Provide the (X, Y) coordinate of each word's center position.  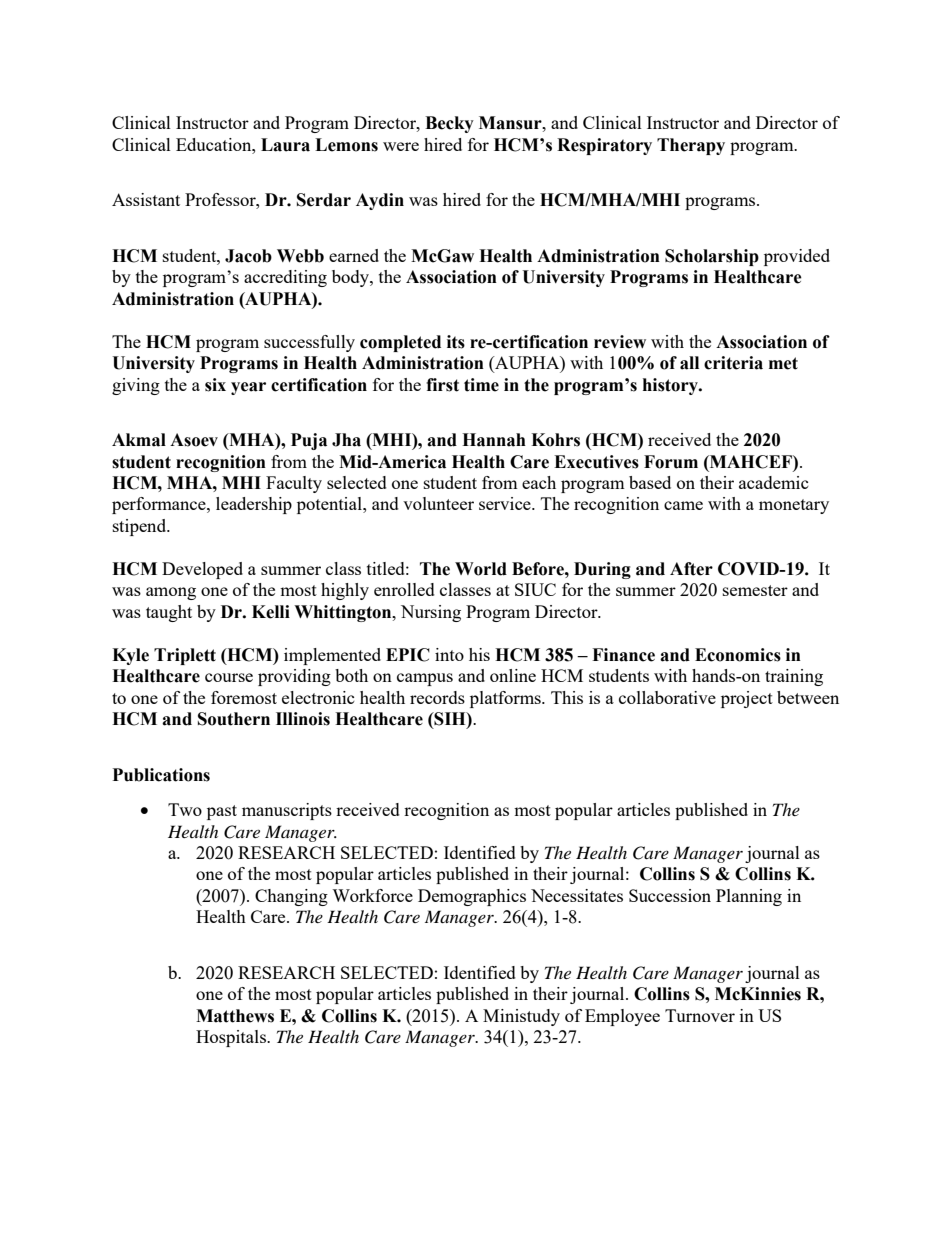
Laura (285, 145)
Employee (622, 1017)
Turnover (700, 1015)
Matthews (235, 1016)
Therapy (691, 146)
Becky (449, 124)
